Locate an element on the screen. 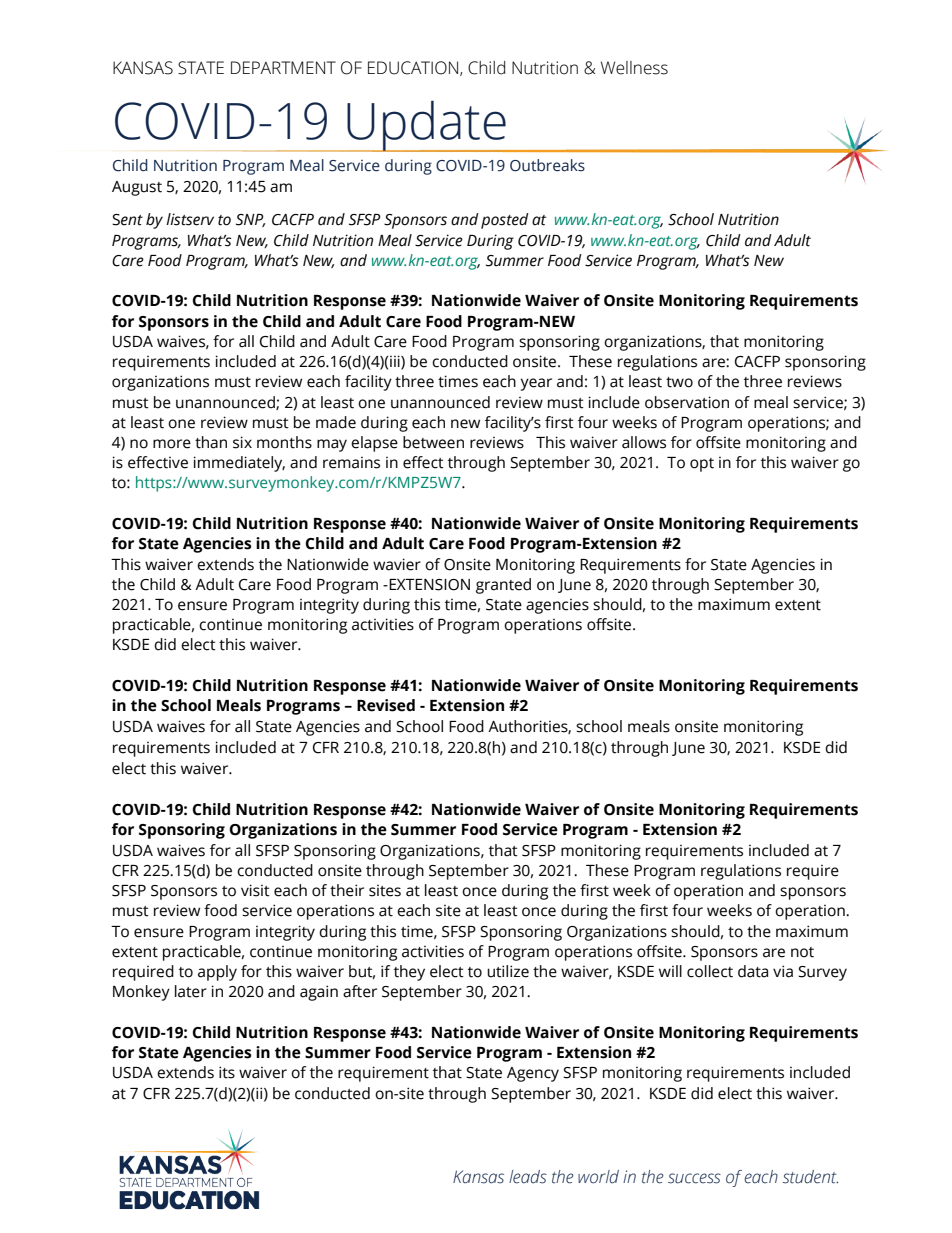 Image resolution: width=952 pixels, height=1233 pixels. leads is located at coordinates (528, 1177).
